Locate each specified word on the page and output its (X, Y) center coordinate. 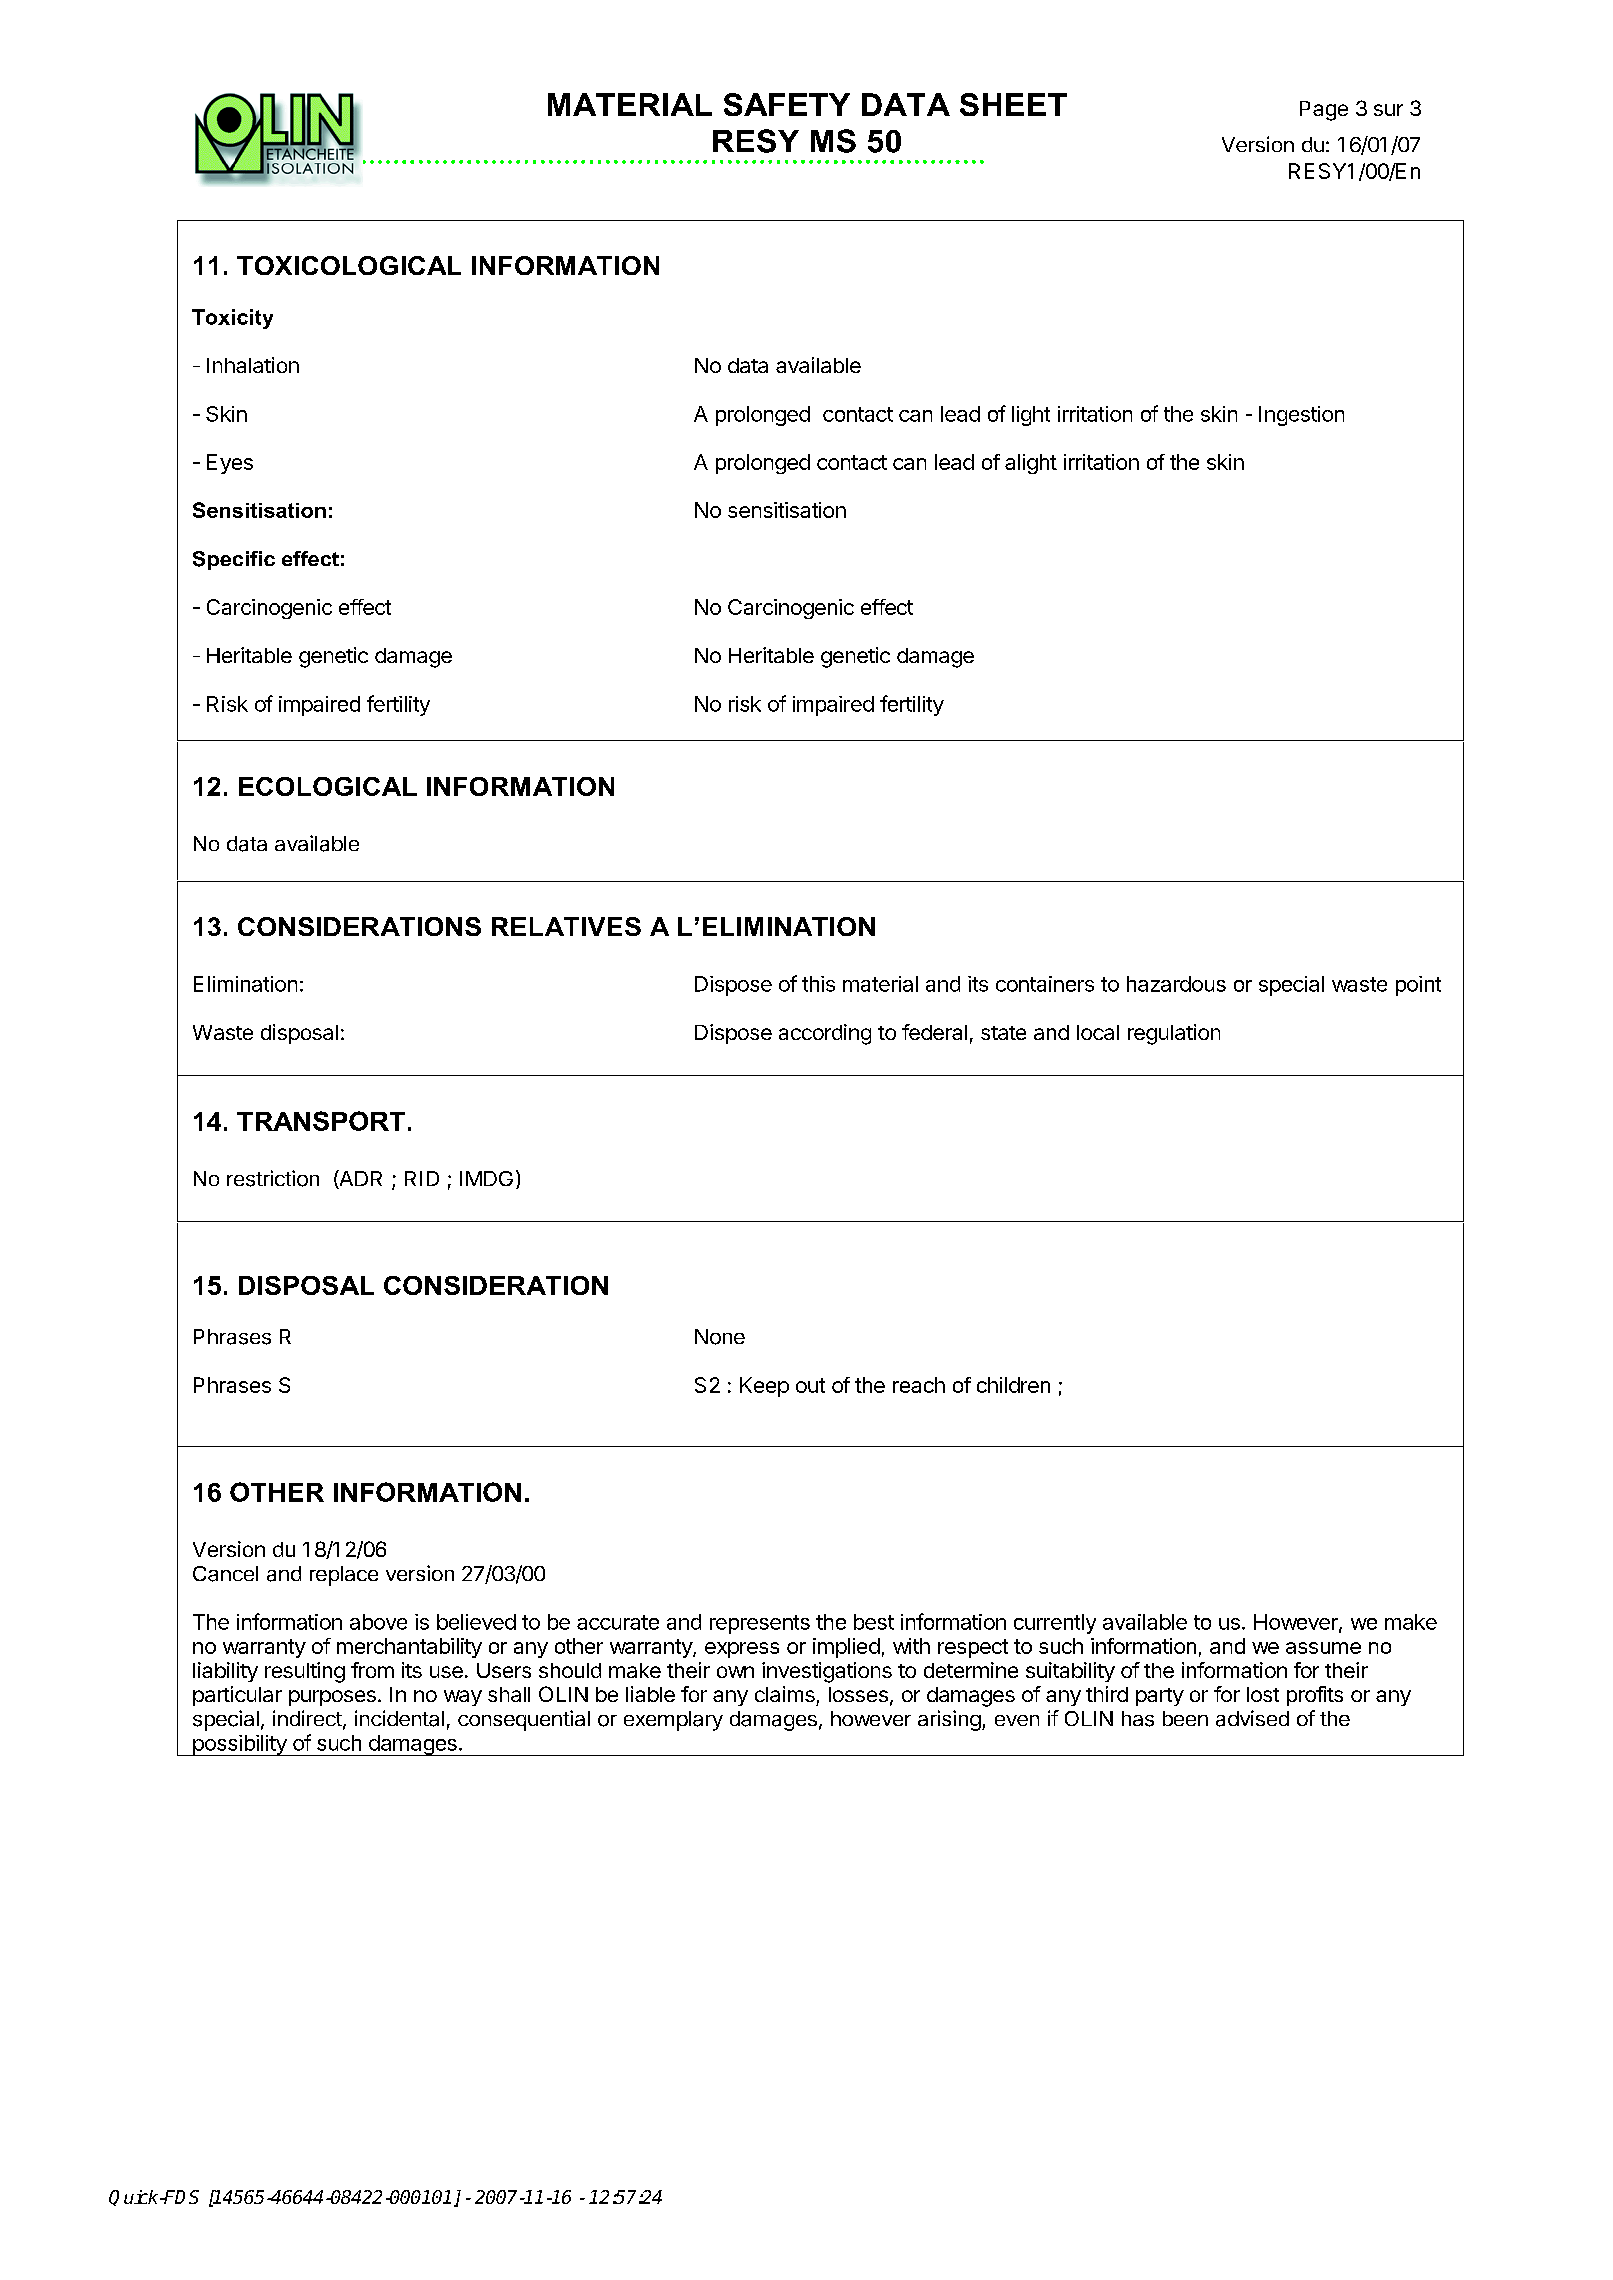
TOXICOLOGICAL (349, 265)
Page (1324, 111)
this (818, 984)
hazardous (1176, 984)
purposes (332, 1698)
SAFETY (787, 104)
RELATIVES (566, 926)
